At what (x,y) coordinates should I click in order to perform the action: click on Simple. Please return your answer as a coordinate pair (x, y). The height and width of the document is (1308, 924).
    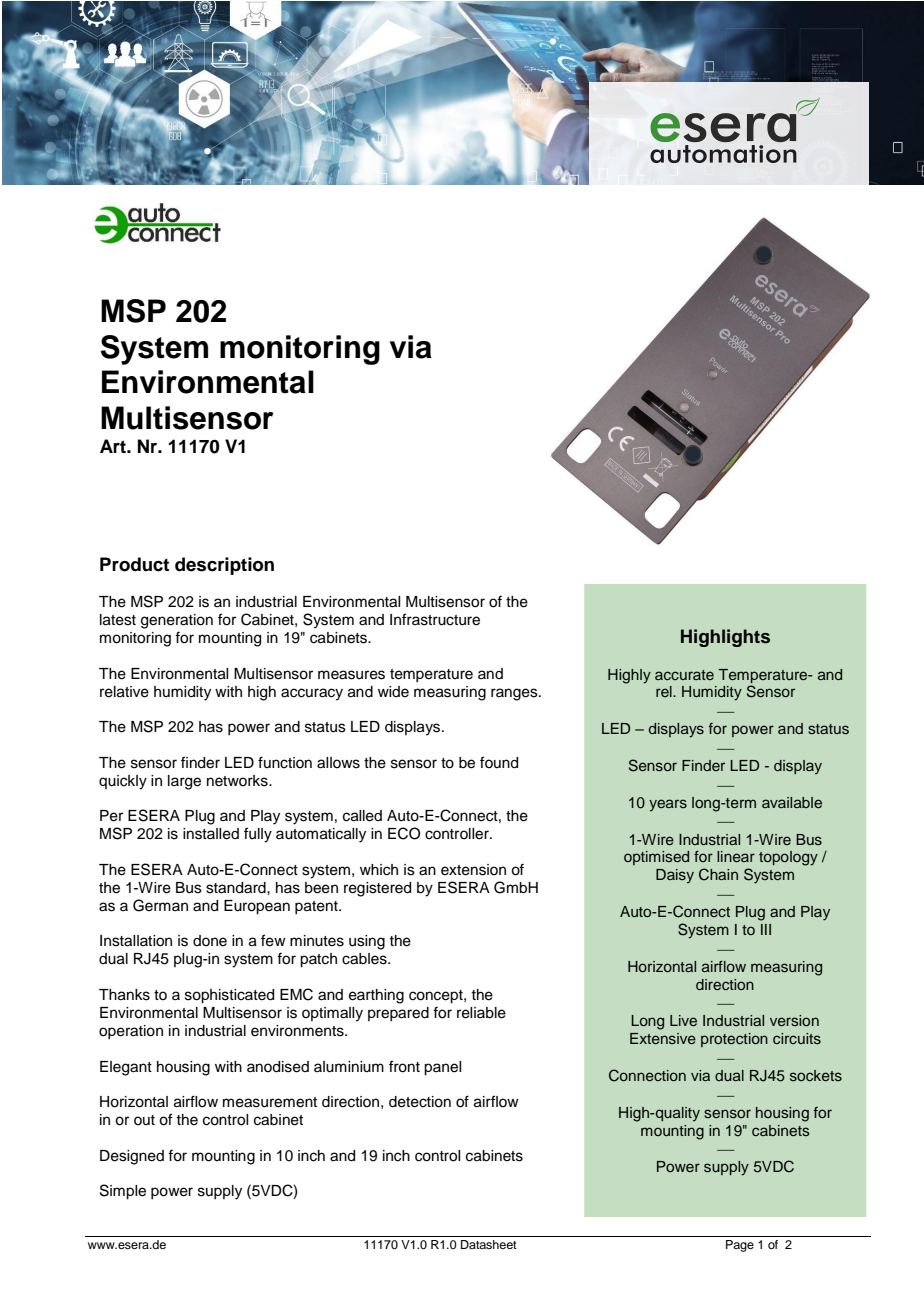
    Looking at the image, I should click on (123, 1192).
